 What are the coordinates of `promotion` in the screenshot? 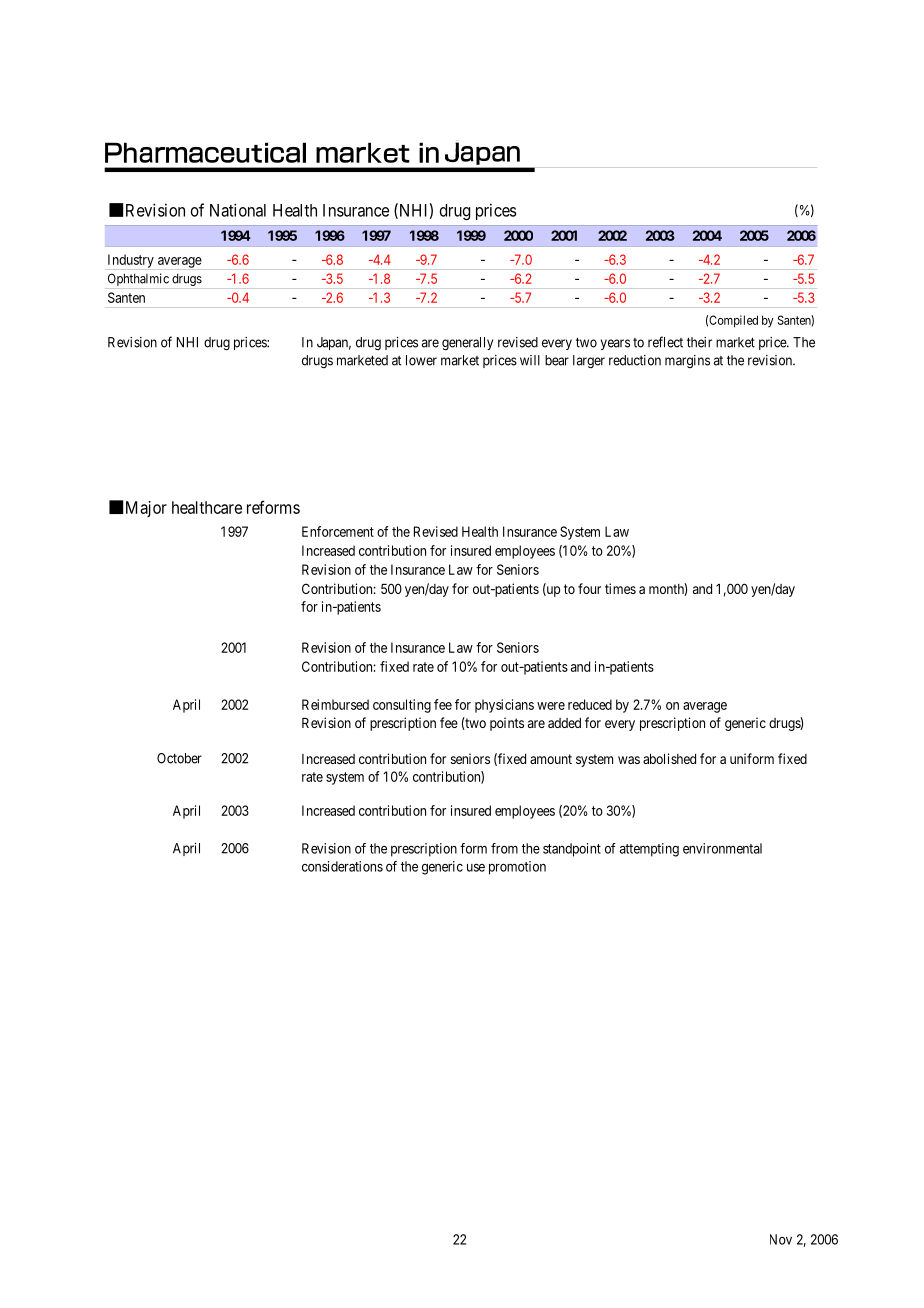 It's located at (517, 868).
